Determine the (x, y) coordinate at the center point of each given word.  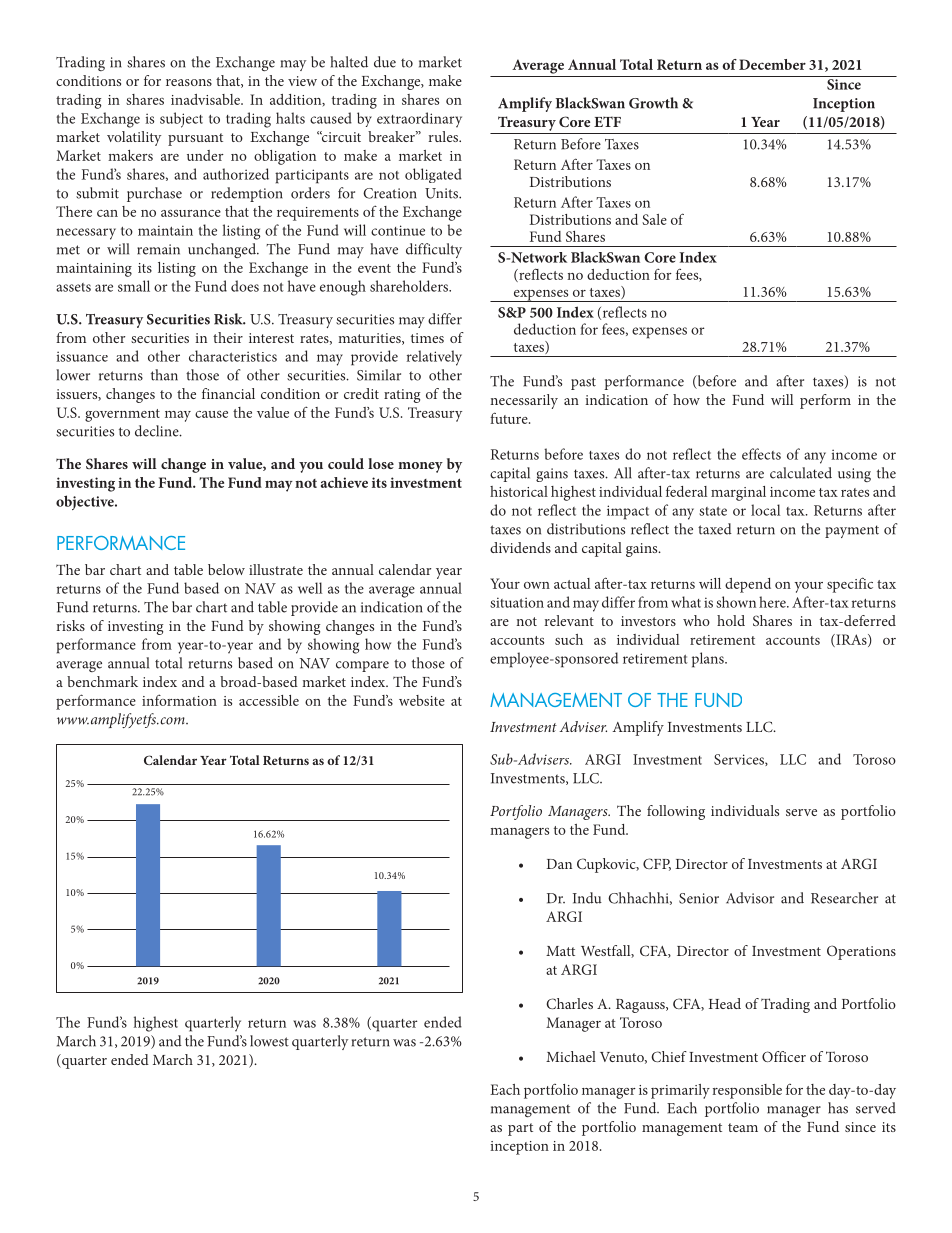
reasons (189, 82)
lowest (269, 1041)
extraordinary (419, 120)
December (772, 64)
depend (748, 585)
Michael (571, 1056)
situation (517, 602)
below (226, 569)
